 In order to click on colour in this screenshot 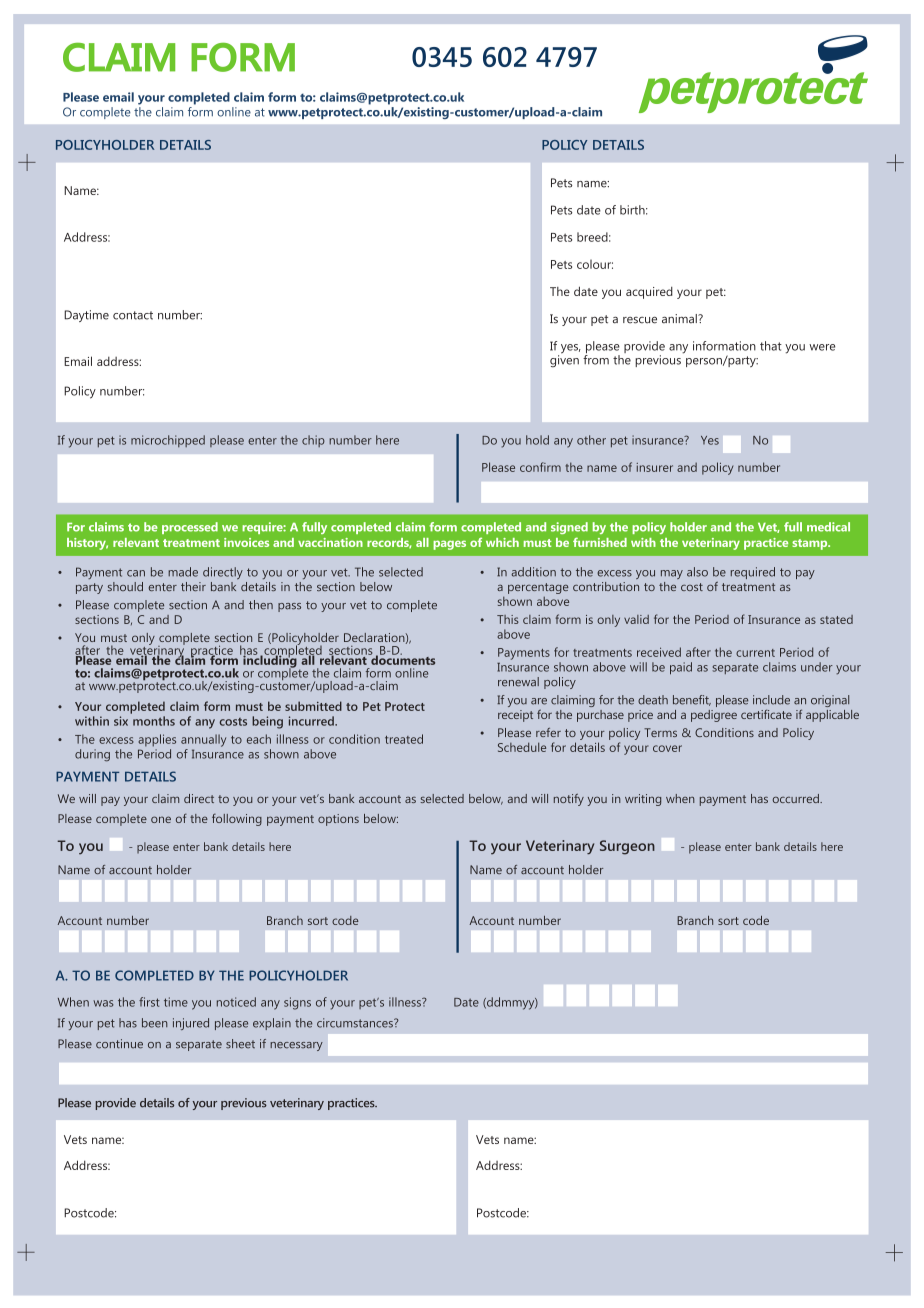, I will do `click(595, 264)`.
